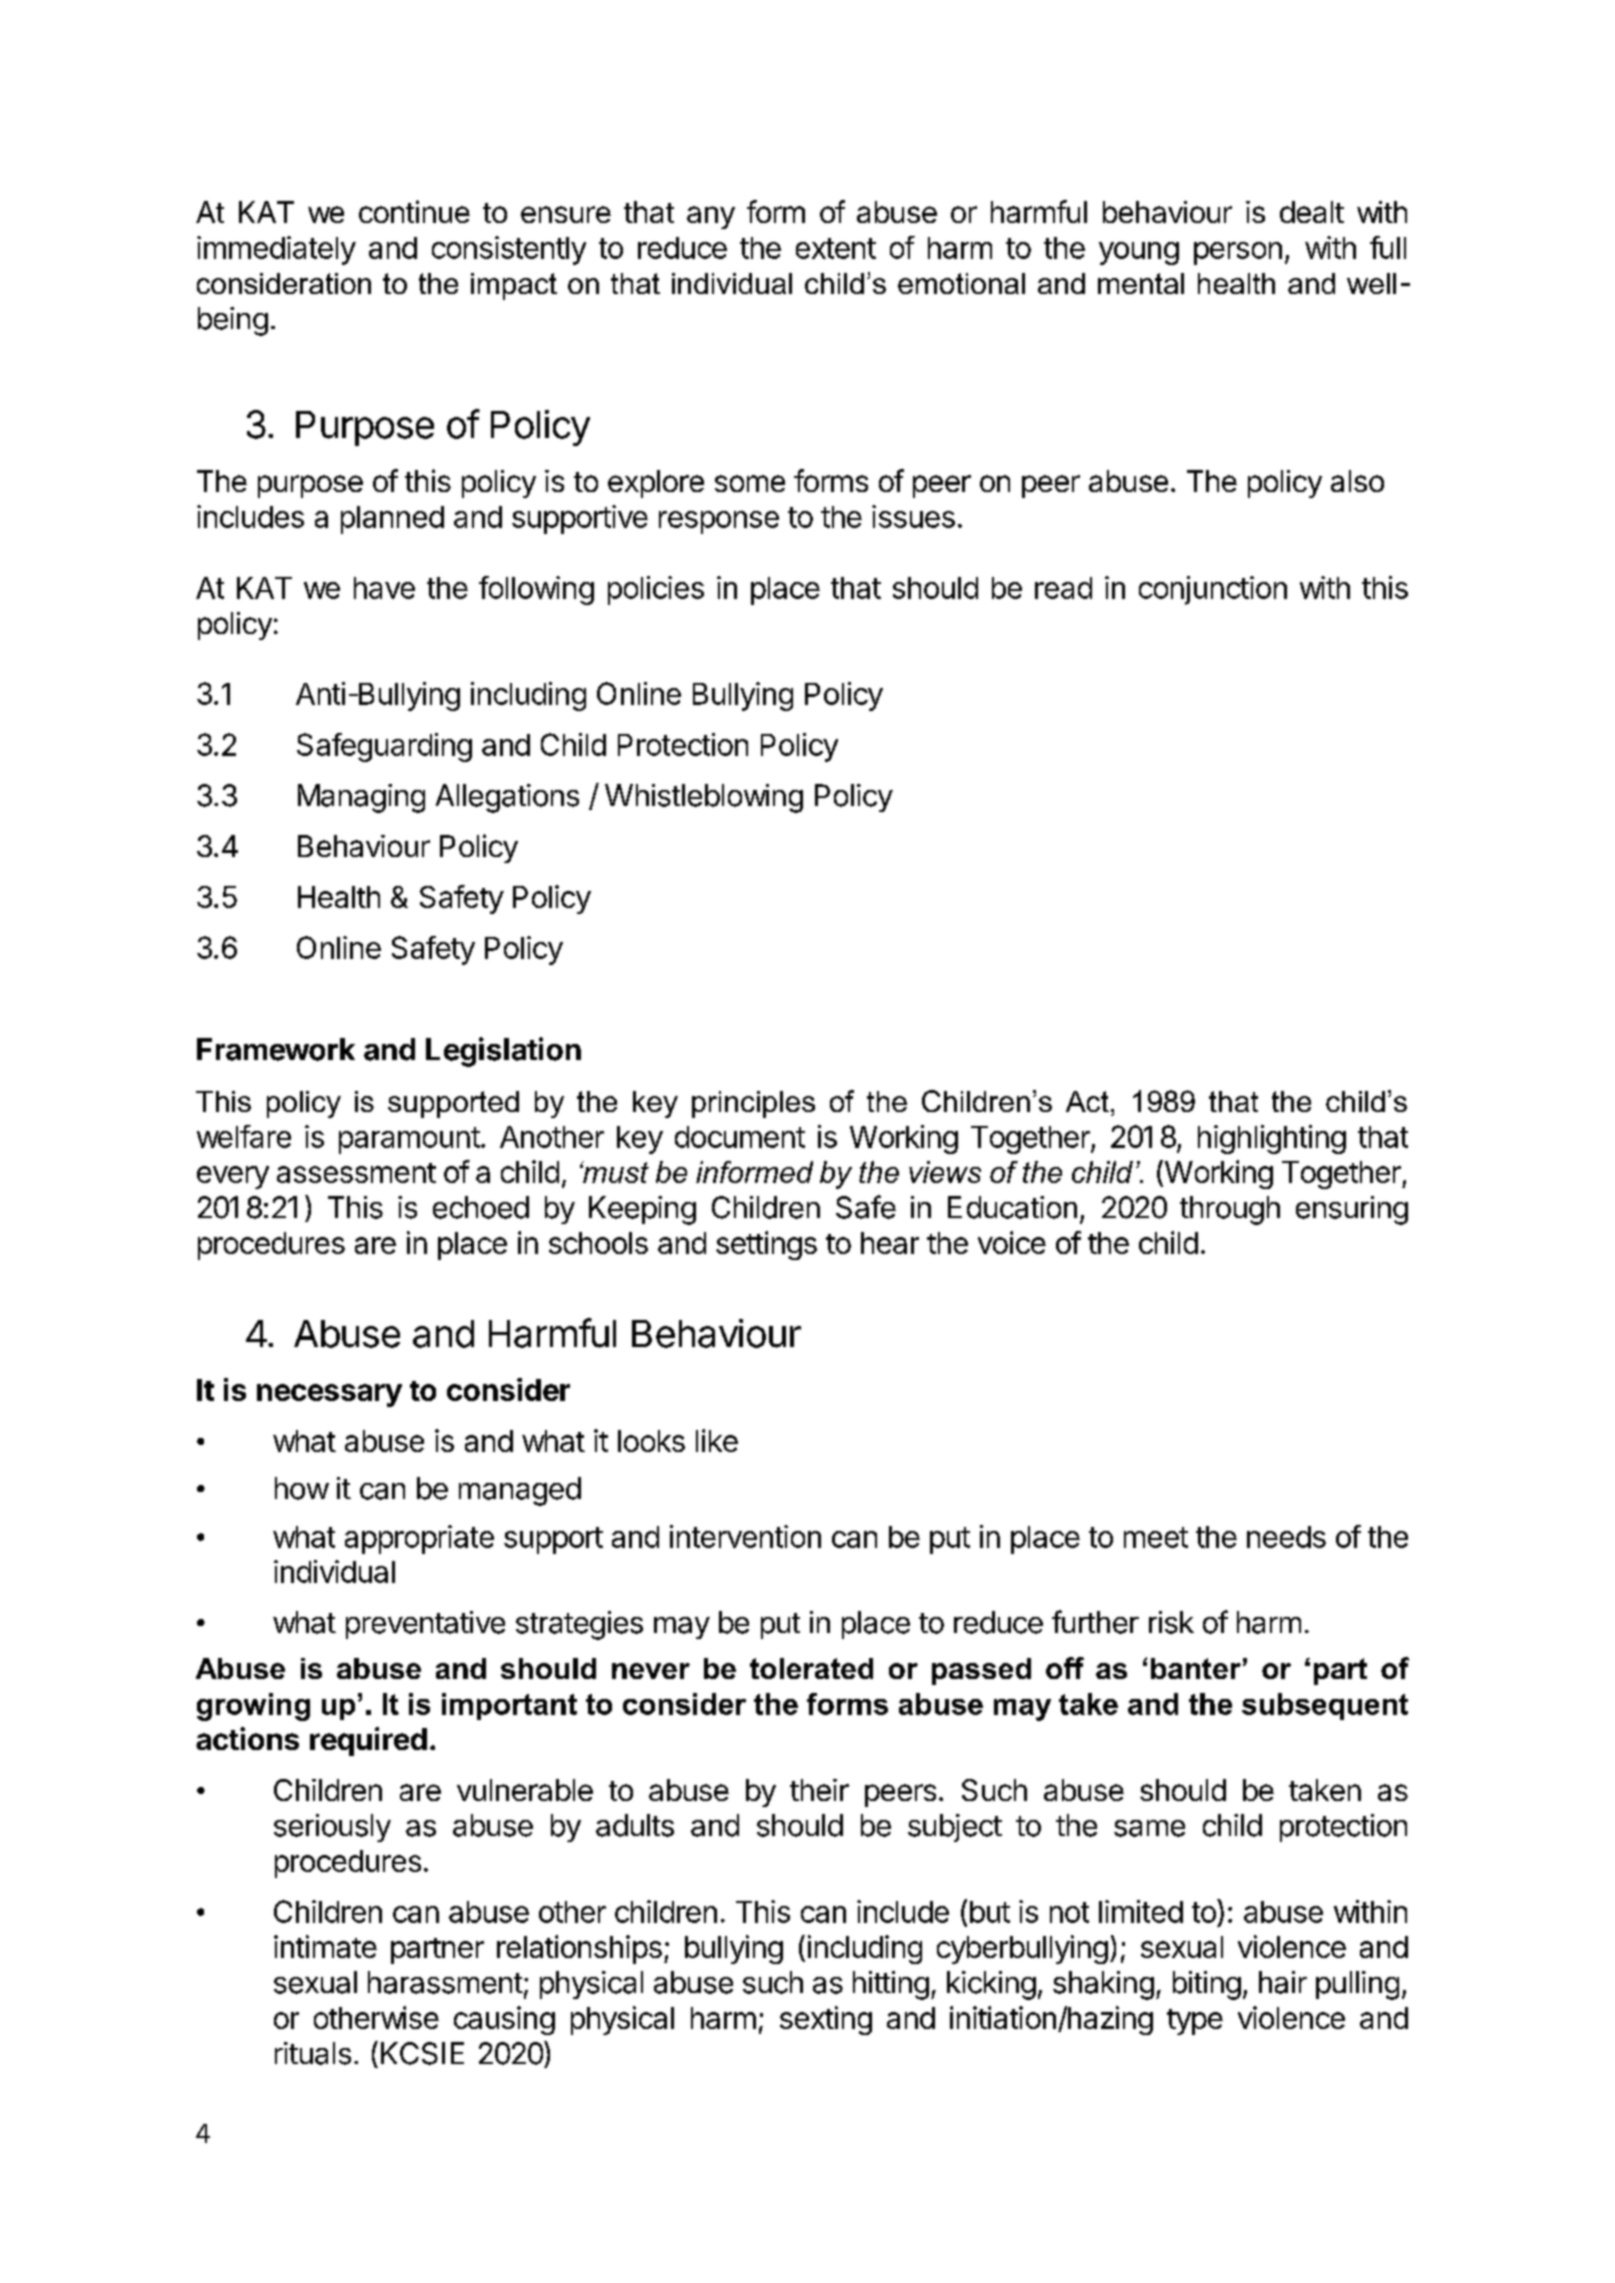 This screenshot has width=1615, height=2283. Describe the element at coordinates (836, 248) in the screenshot. I see `extent` at that location.
